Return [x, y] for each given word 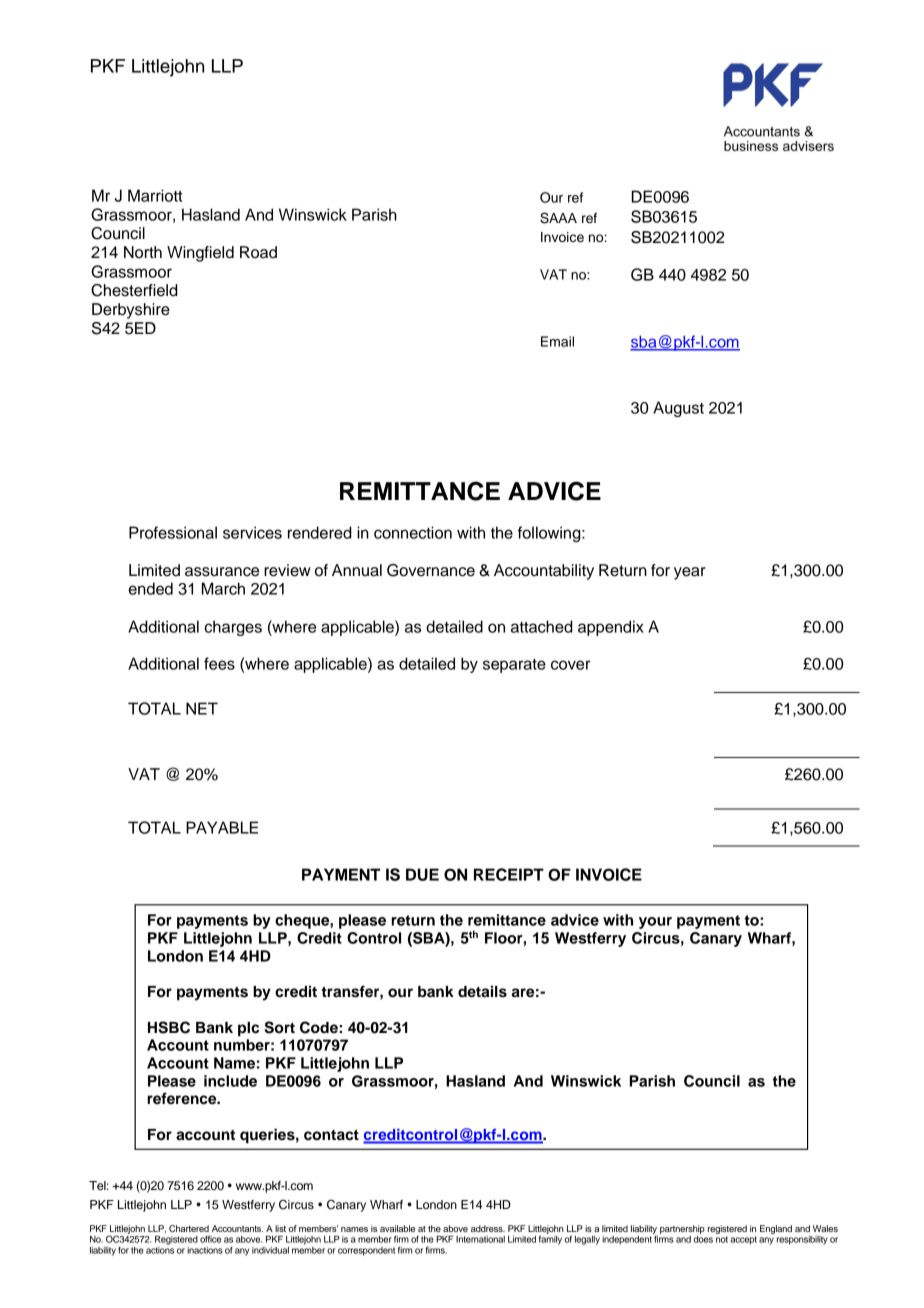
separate [514, 666]
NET [202, 708]
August [678, 409]
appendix [611, 628]
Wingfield [200, 254]
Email [557, 341]
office [210, 1239]
